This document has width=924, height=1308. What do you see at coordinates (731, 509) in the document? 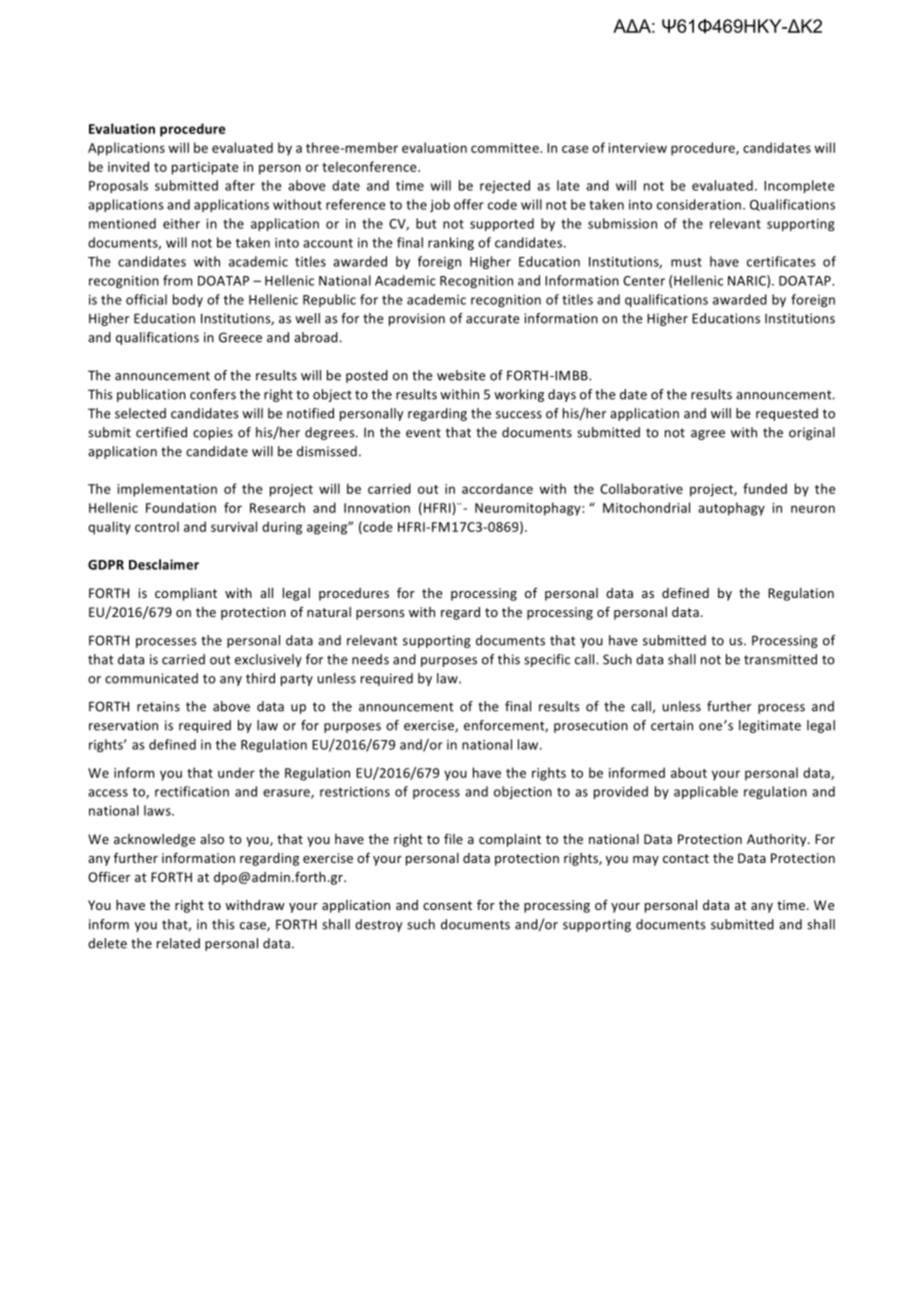
I see `autophagy` at bounding box center [731, 509].
